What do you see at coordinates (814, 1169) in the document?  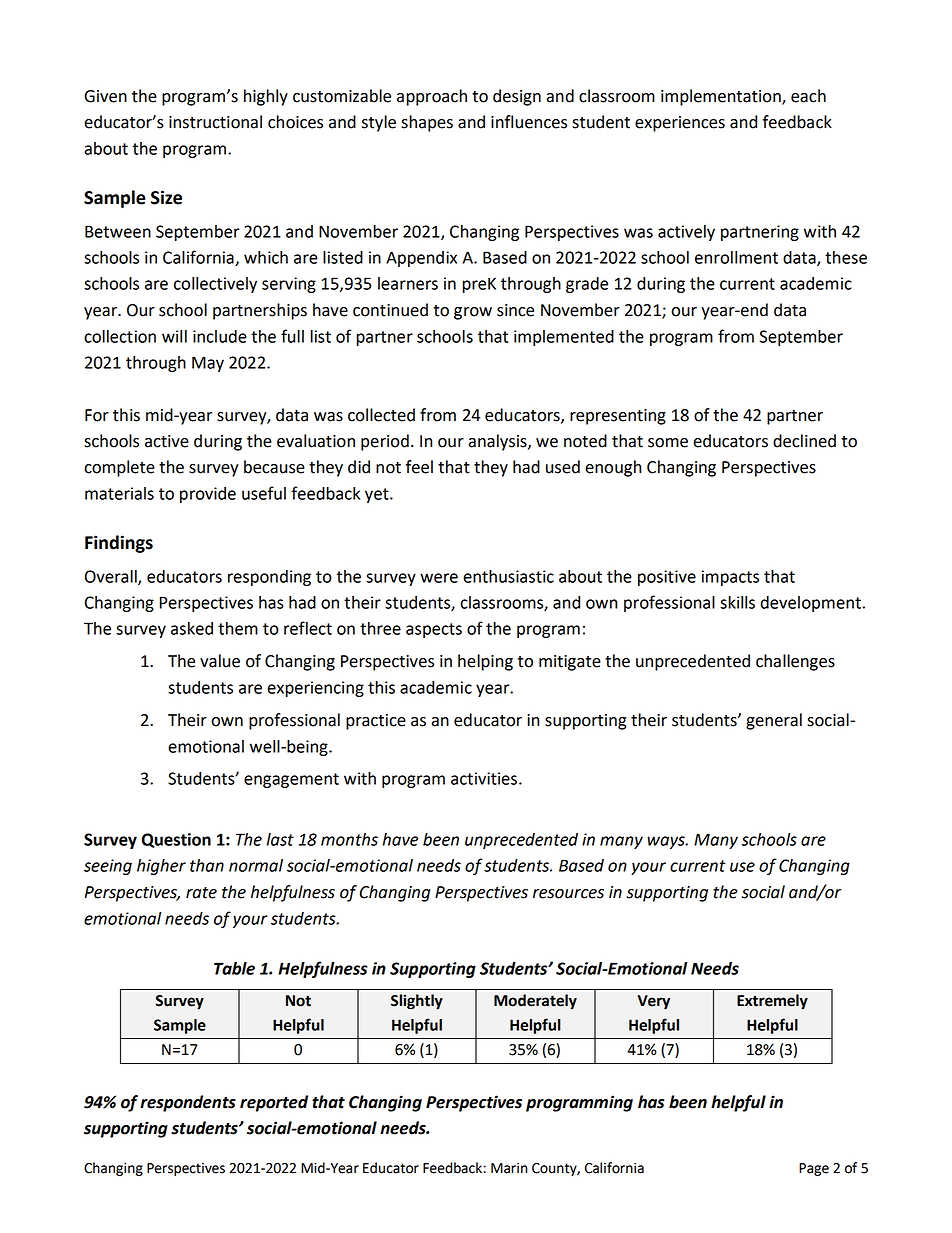 I see `Page` at bounding box center [814, 1169].
